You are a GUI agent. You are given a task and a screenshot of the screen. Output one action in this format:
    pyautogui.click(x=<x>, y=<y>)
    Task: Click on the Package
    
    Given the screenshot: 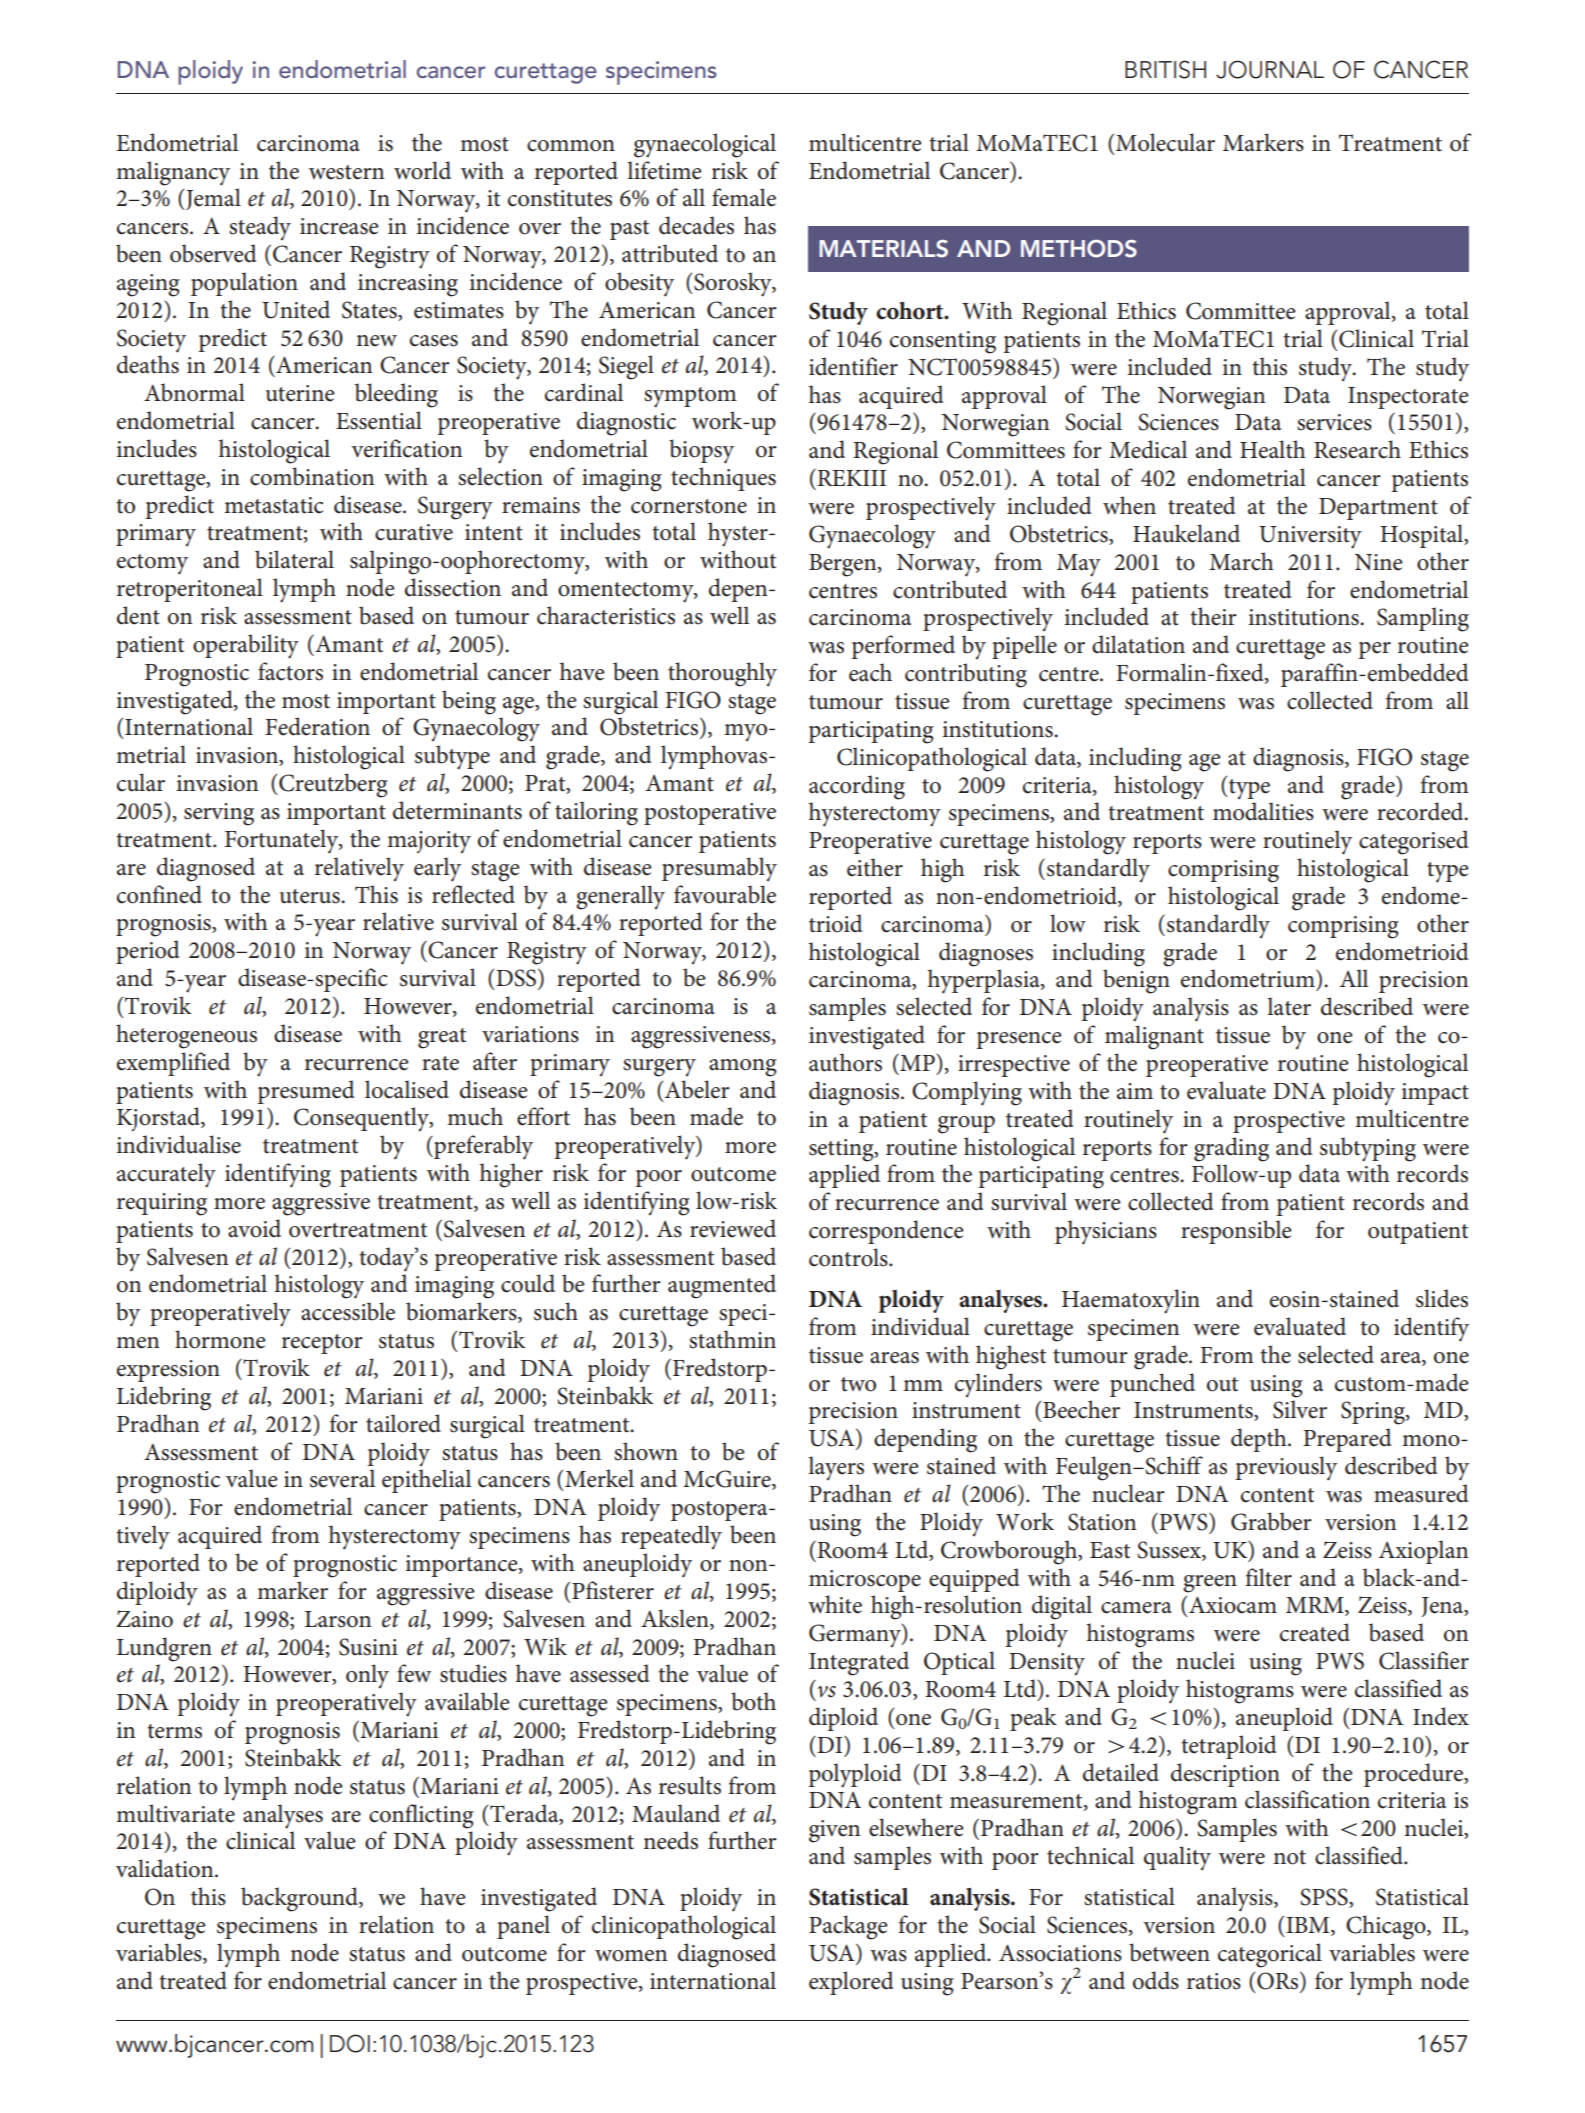 What is the action you would take?
    pyautogui.click(x=848, y=1927)
